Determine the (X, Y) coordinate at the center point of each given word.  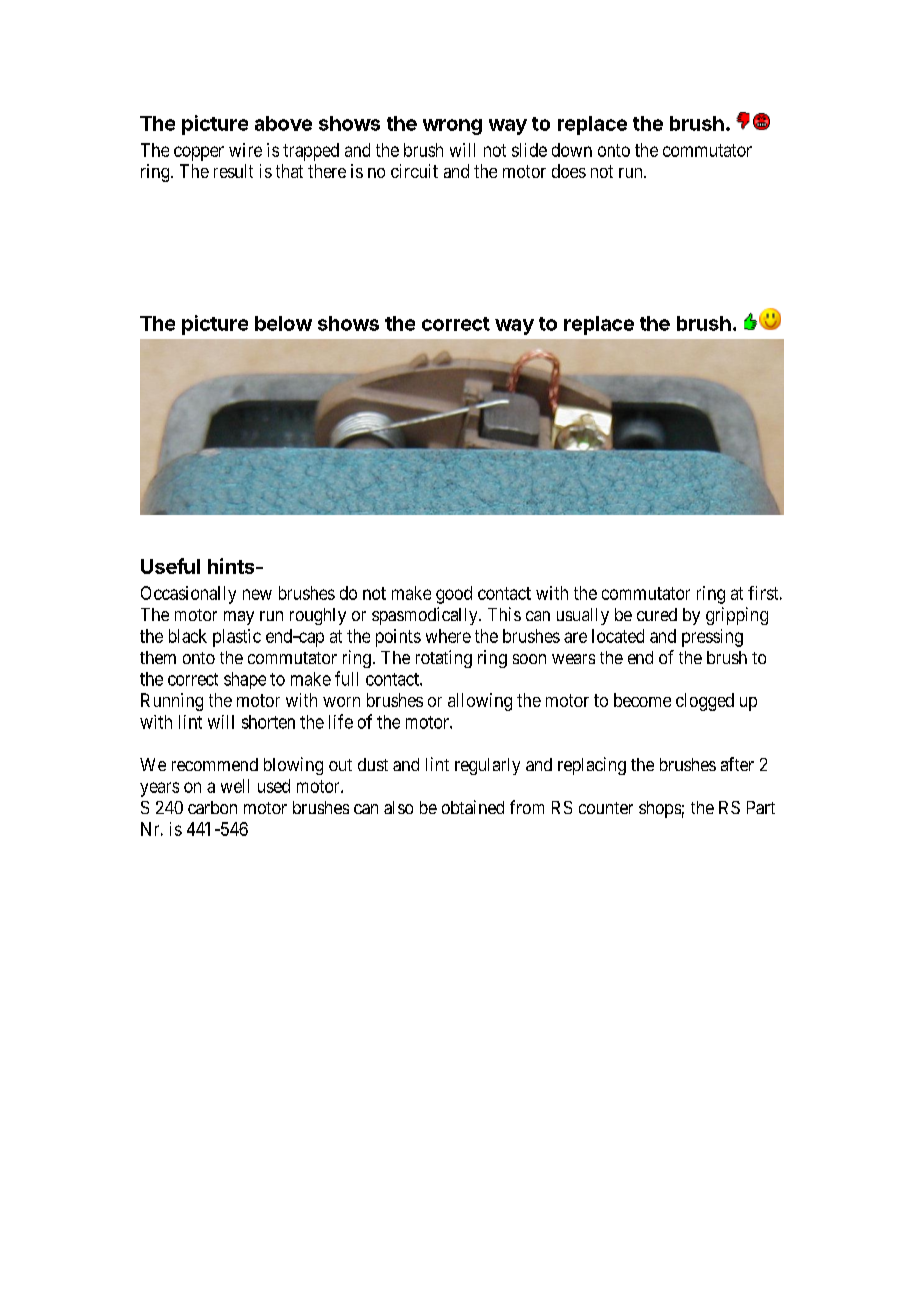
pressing (712, 638)
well (235, 786)
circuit (414, 171)
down (572, 150)
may (239, 618)
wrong (452, 127)
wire (245, 150)
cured (657, 614)
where (448, 636)
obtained (473, 807)
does (569, 171)
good (454, 595)
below (283, 323)
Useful (170, 566)
